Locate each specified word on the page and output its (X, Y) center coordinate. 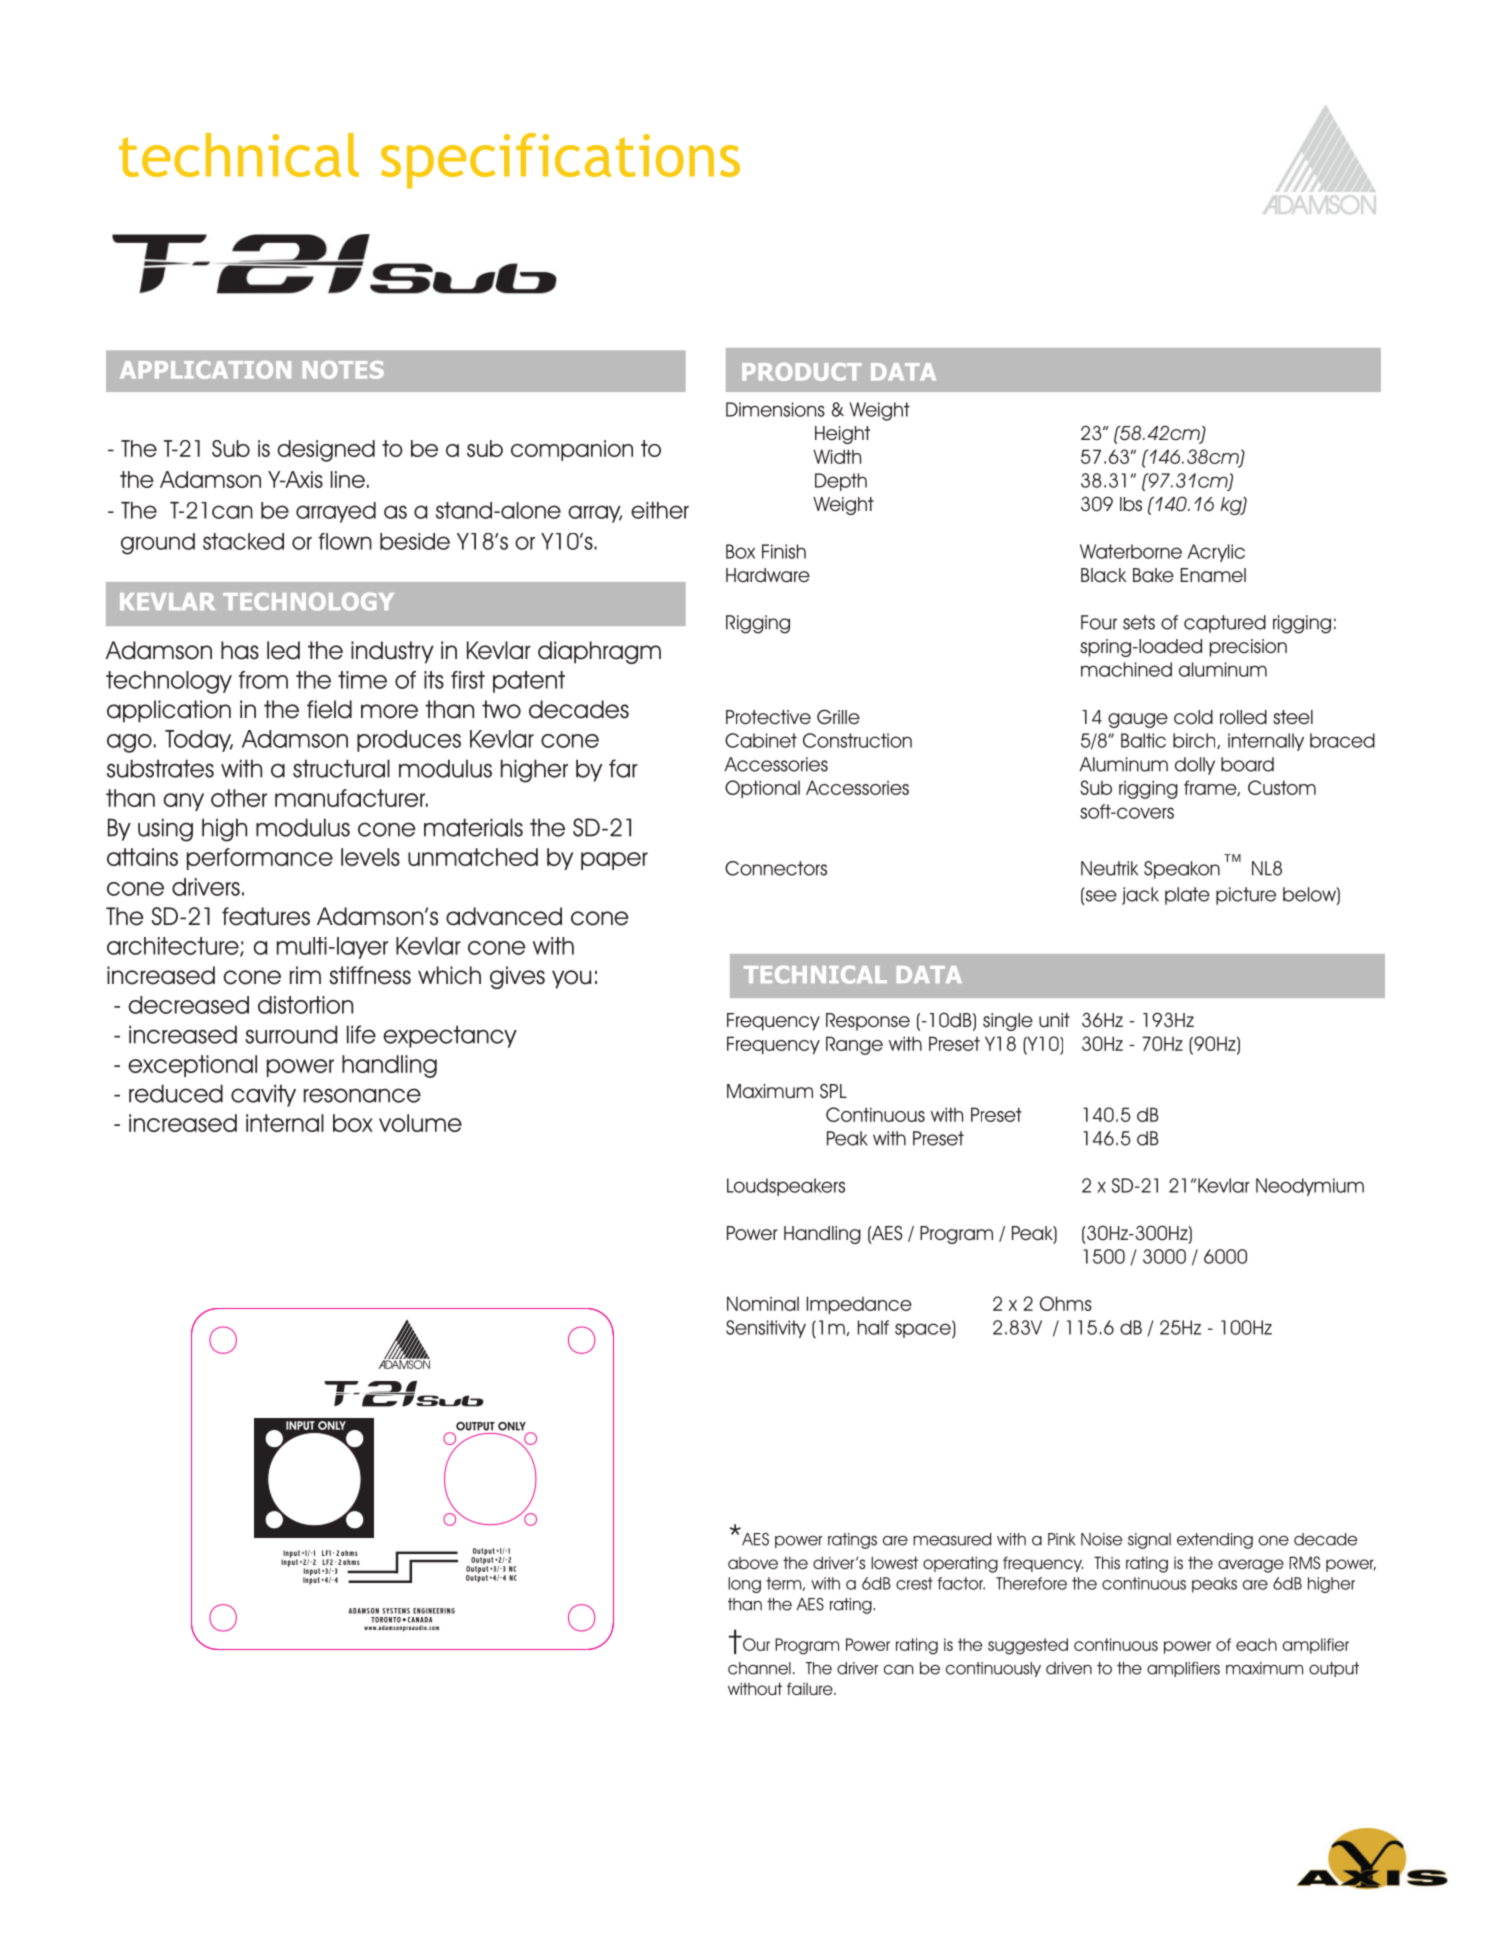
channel (759, 1668)
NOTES (343, 370)
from (263, 680)
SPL (833, 1091)
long (744, 1585)
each (1256, 1644)
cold (1193, 717)
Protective (768, 717)
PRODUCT (802, 372)
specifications (560, 161)
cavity (263, 1095)
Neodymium (1310, 1187)
